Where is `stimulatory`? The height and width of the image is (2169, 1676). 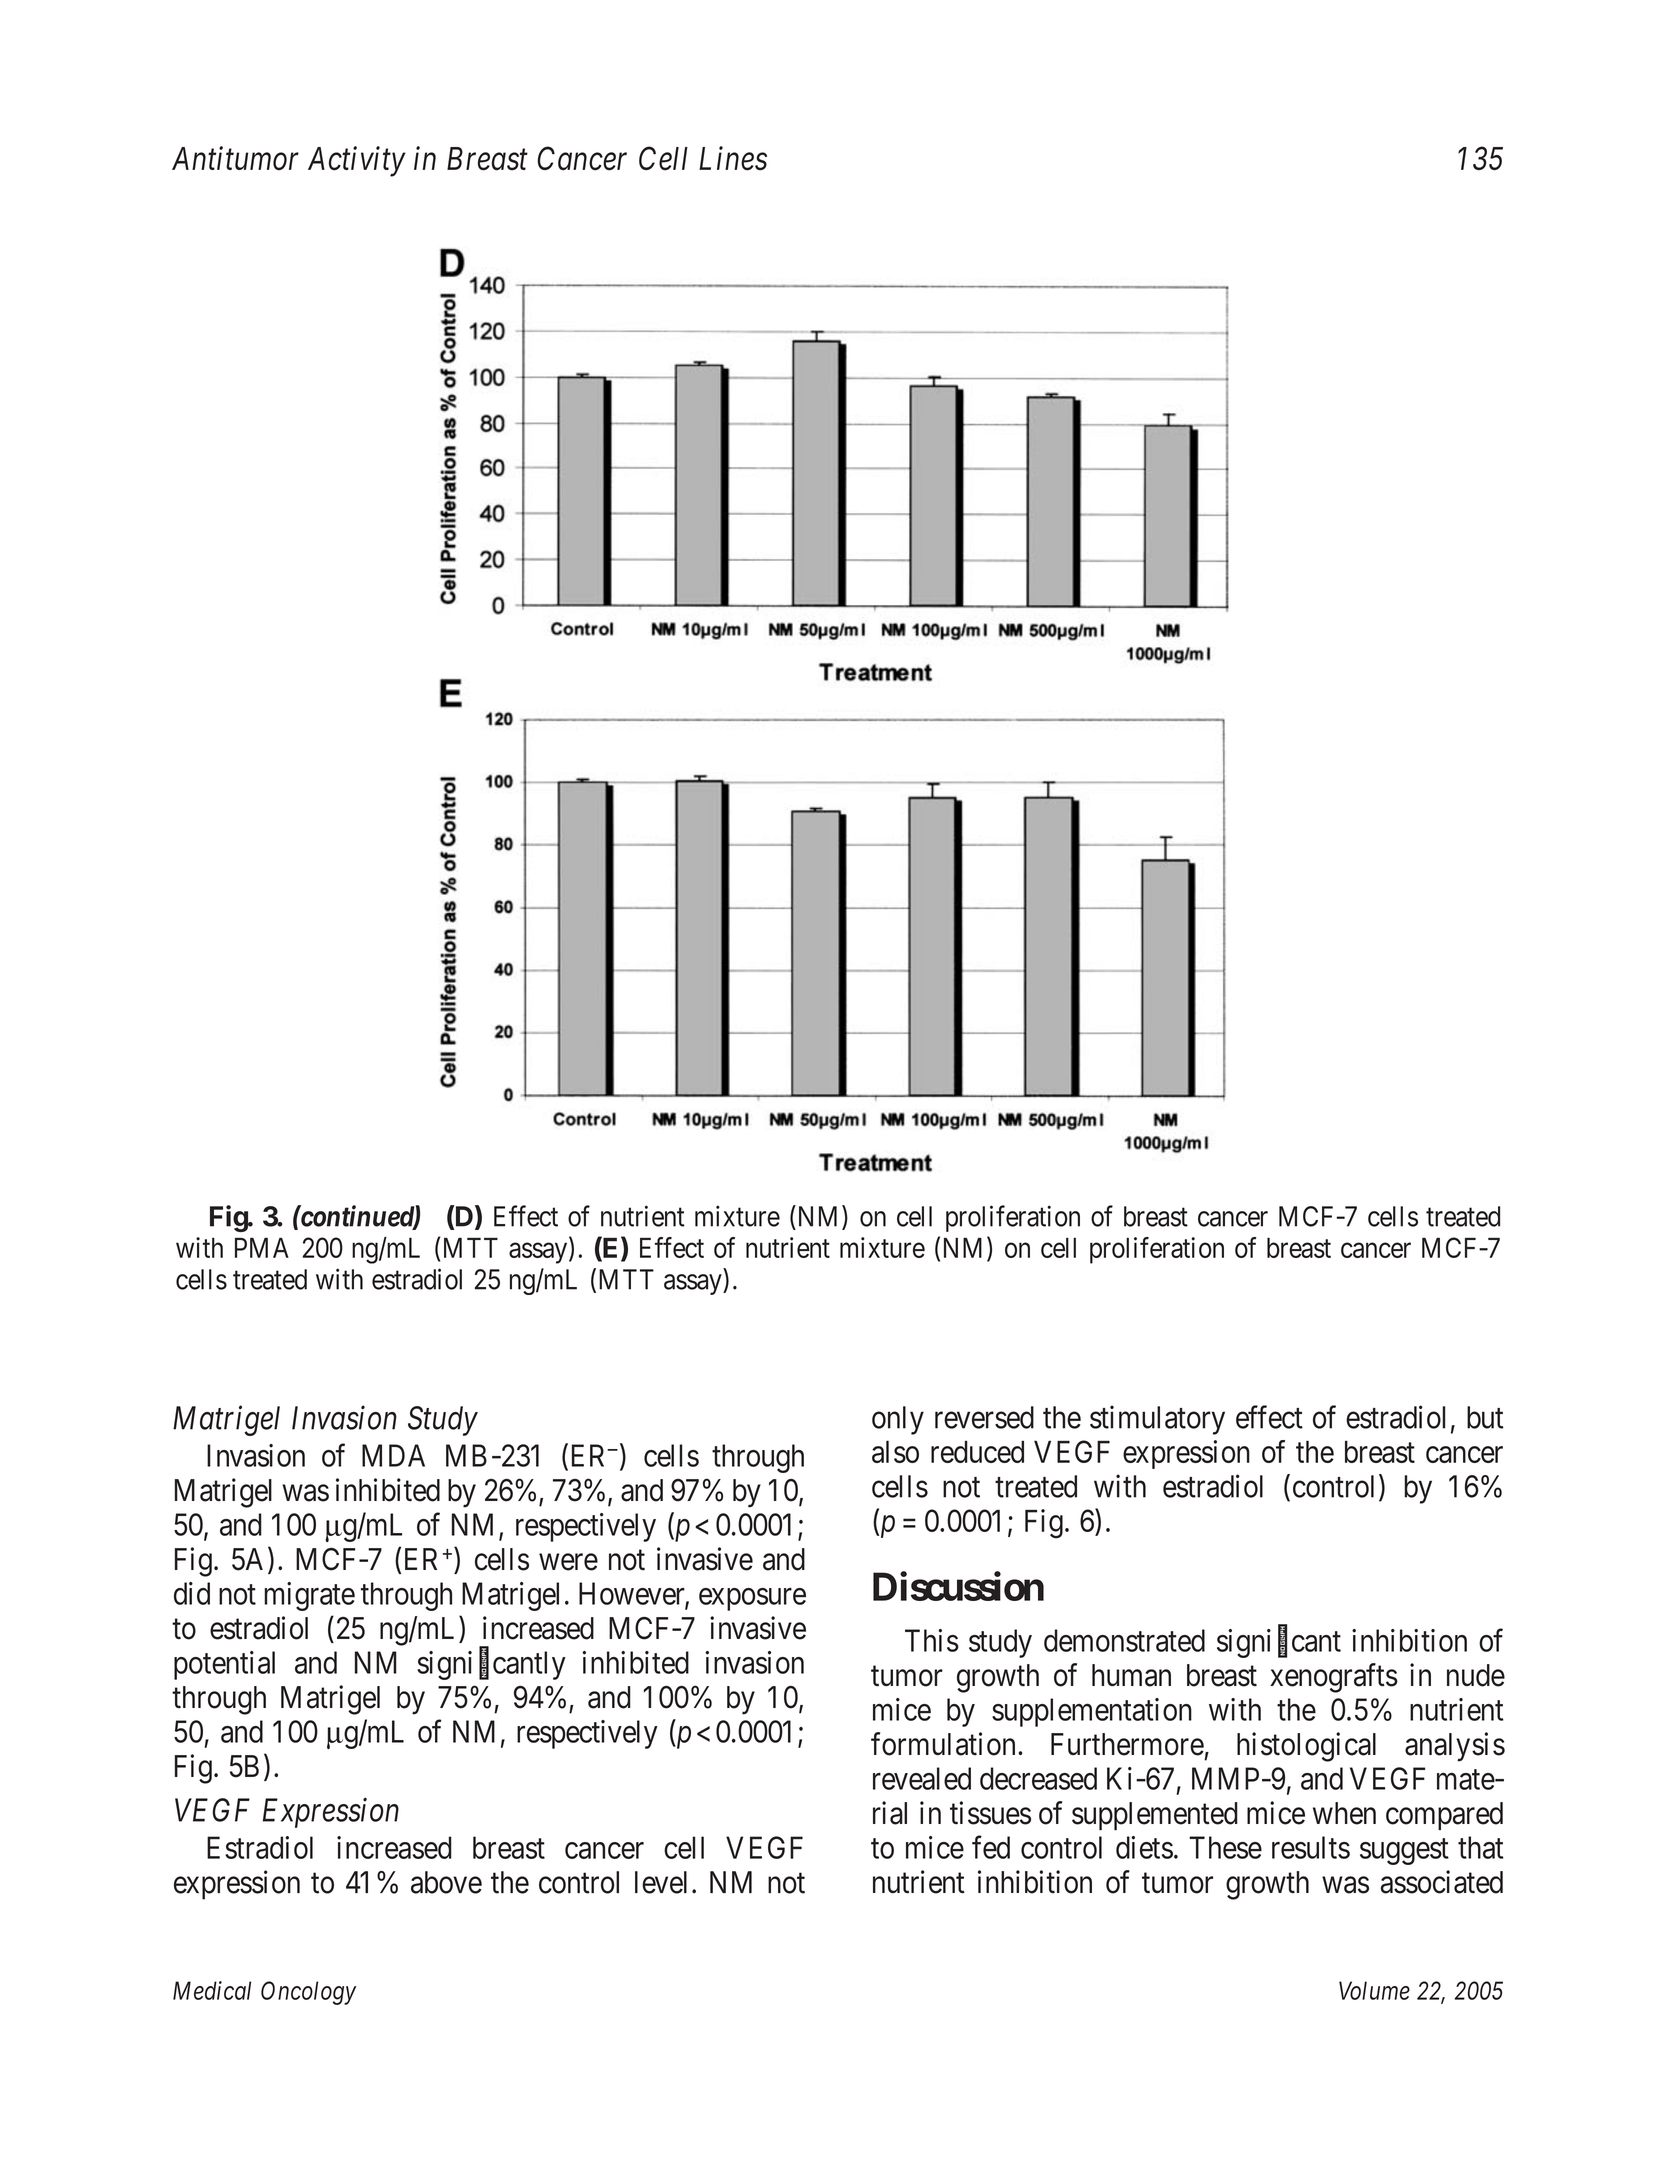 stimulatory is located at coordinates (1157, 1420).
